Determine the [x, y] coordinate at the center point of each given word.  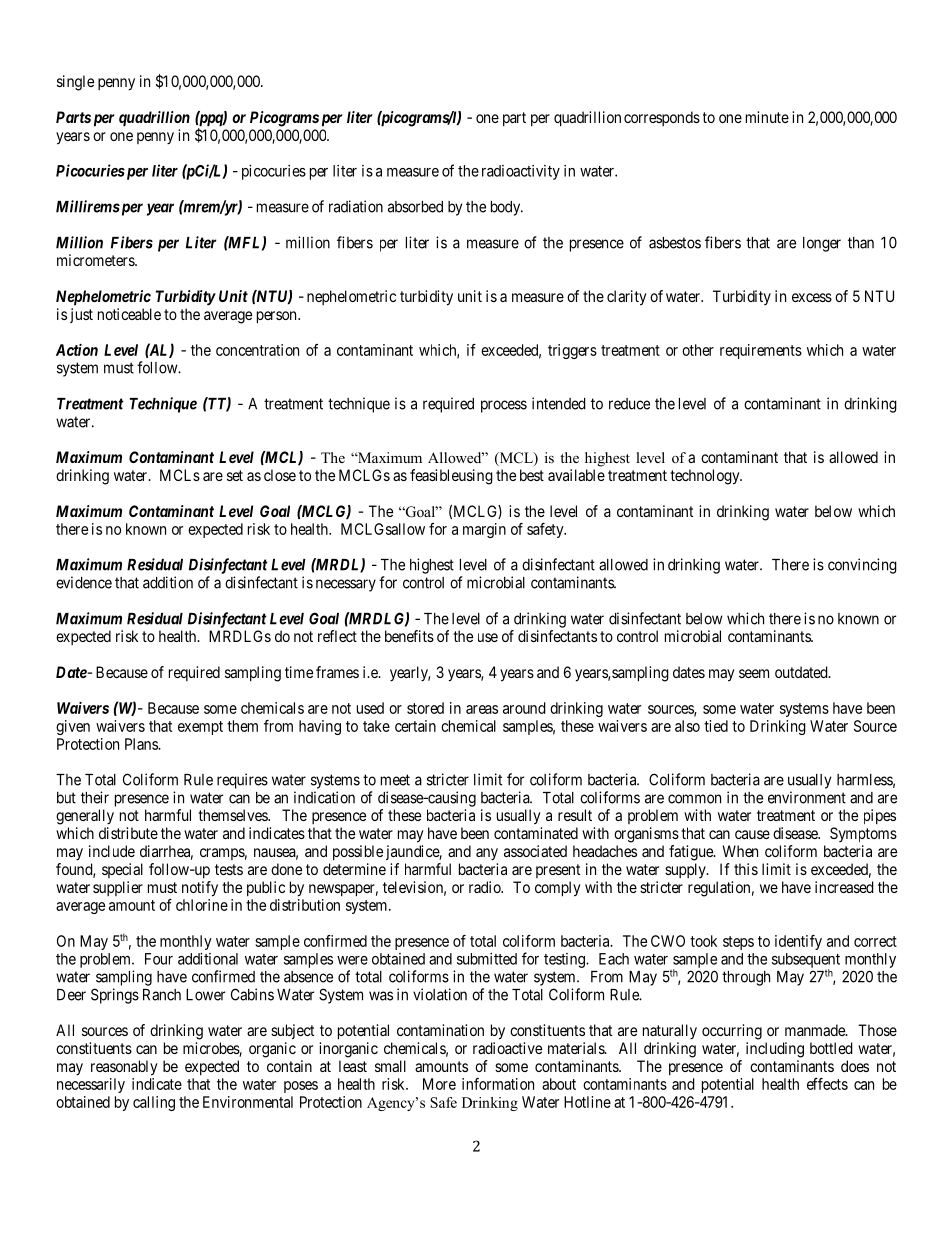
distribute [128, 833]
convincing [862, 566]
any [487, 854]
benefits [409, 636]
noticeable [129, 314]
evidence [84, 582]
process [504, 406]
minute [767, 117]
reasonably [124, 1068]
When [740, 851]
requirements [761, 351]
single [75, 83]
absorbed [415, 207]
